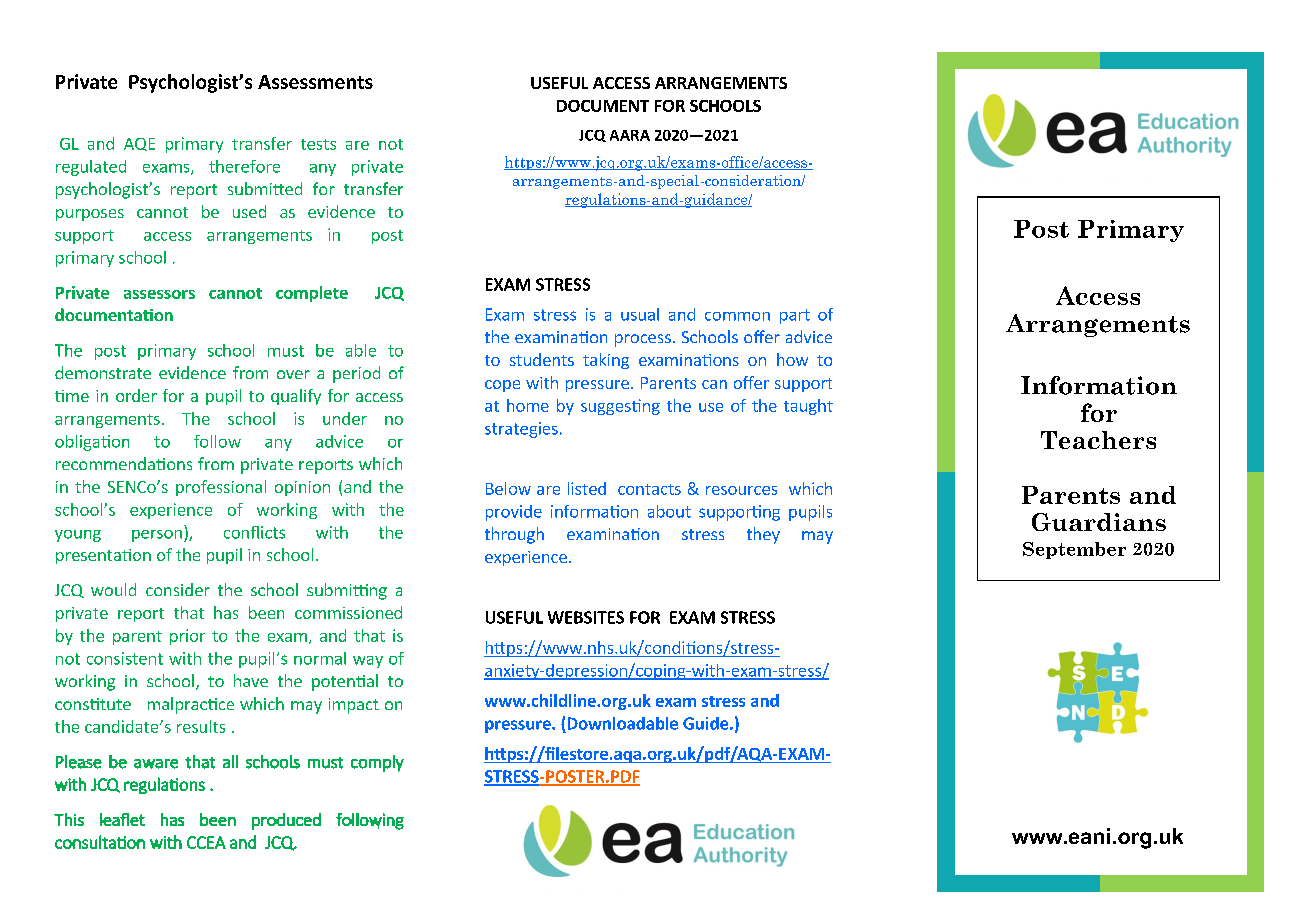 This screenshot has height=924, width=1308. I want to click on tests, so click(318, 144).
